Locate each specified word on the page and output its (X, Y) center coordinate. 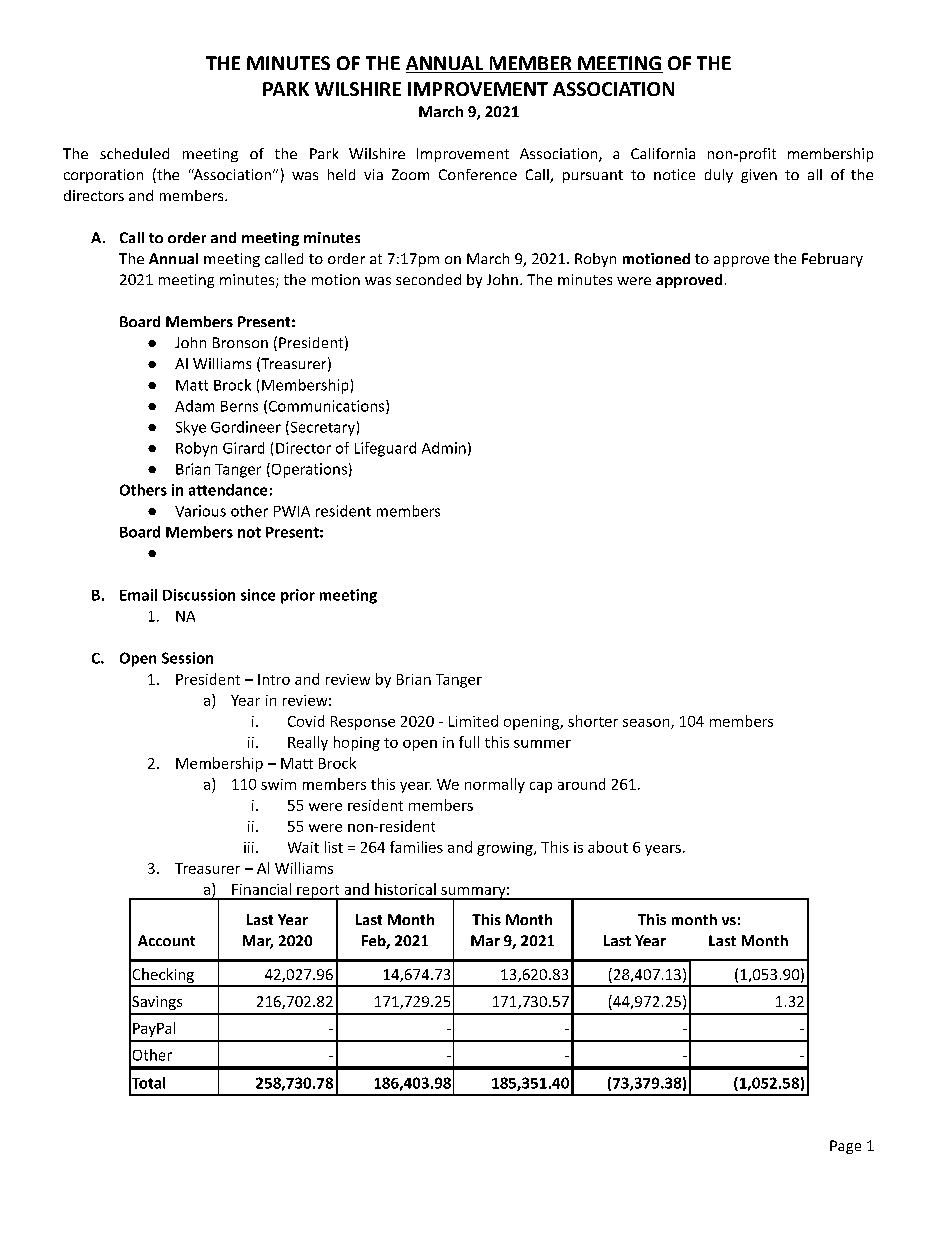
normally (495, 785)
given (759, 176)
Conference (478, 174)
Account (166, 940)
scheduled (134, 153)
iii (249, 847)
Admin (444, 448)
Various (200, 511)
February (832, 260)
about (608, 847)
